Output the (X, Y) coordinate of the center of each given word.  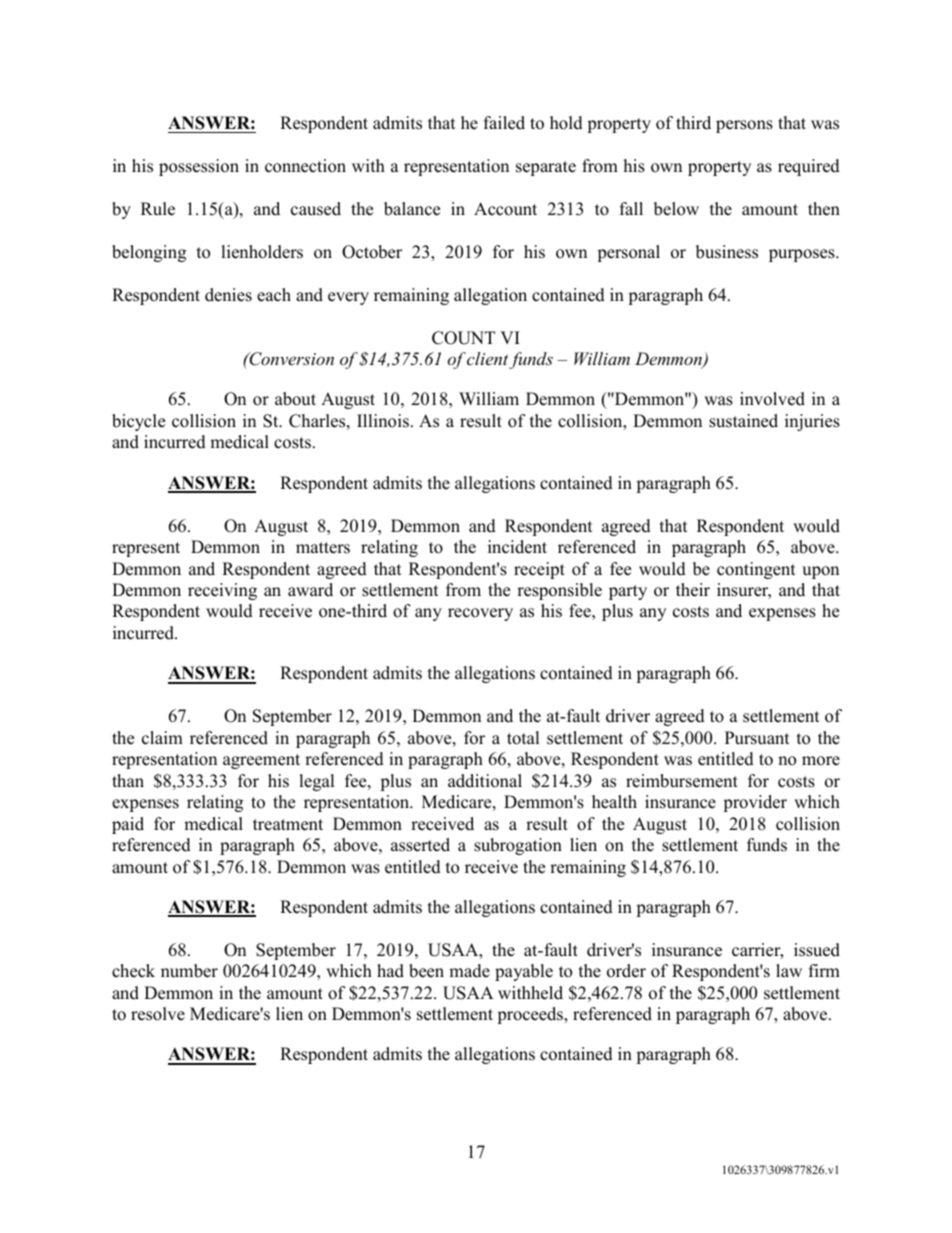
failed (504, 123)
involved (772, 399)
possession (199, 167)
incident (517, 547)
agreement (261, 761)
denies (228, 295)
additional (485, 781)
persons (744, 126)
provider (755, 803)
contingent (756, 570)
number (189, 971)
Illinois (383, 421)
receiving (222, 591)
